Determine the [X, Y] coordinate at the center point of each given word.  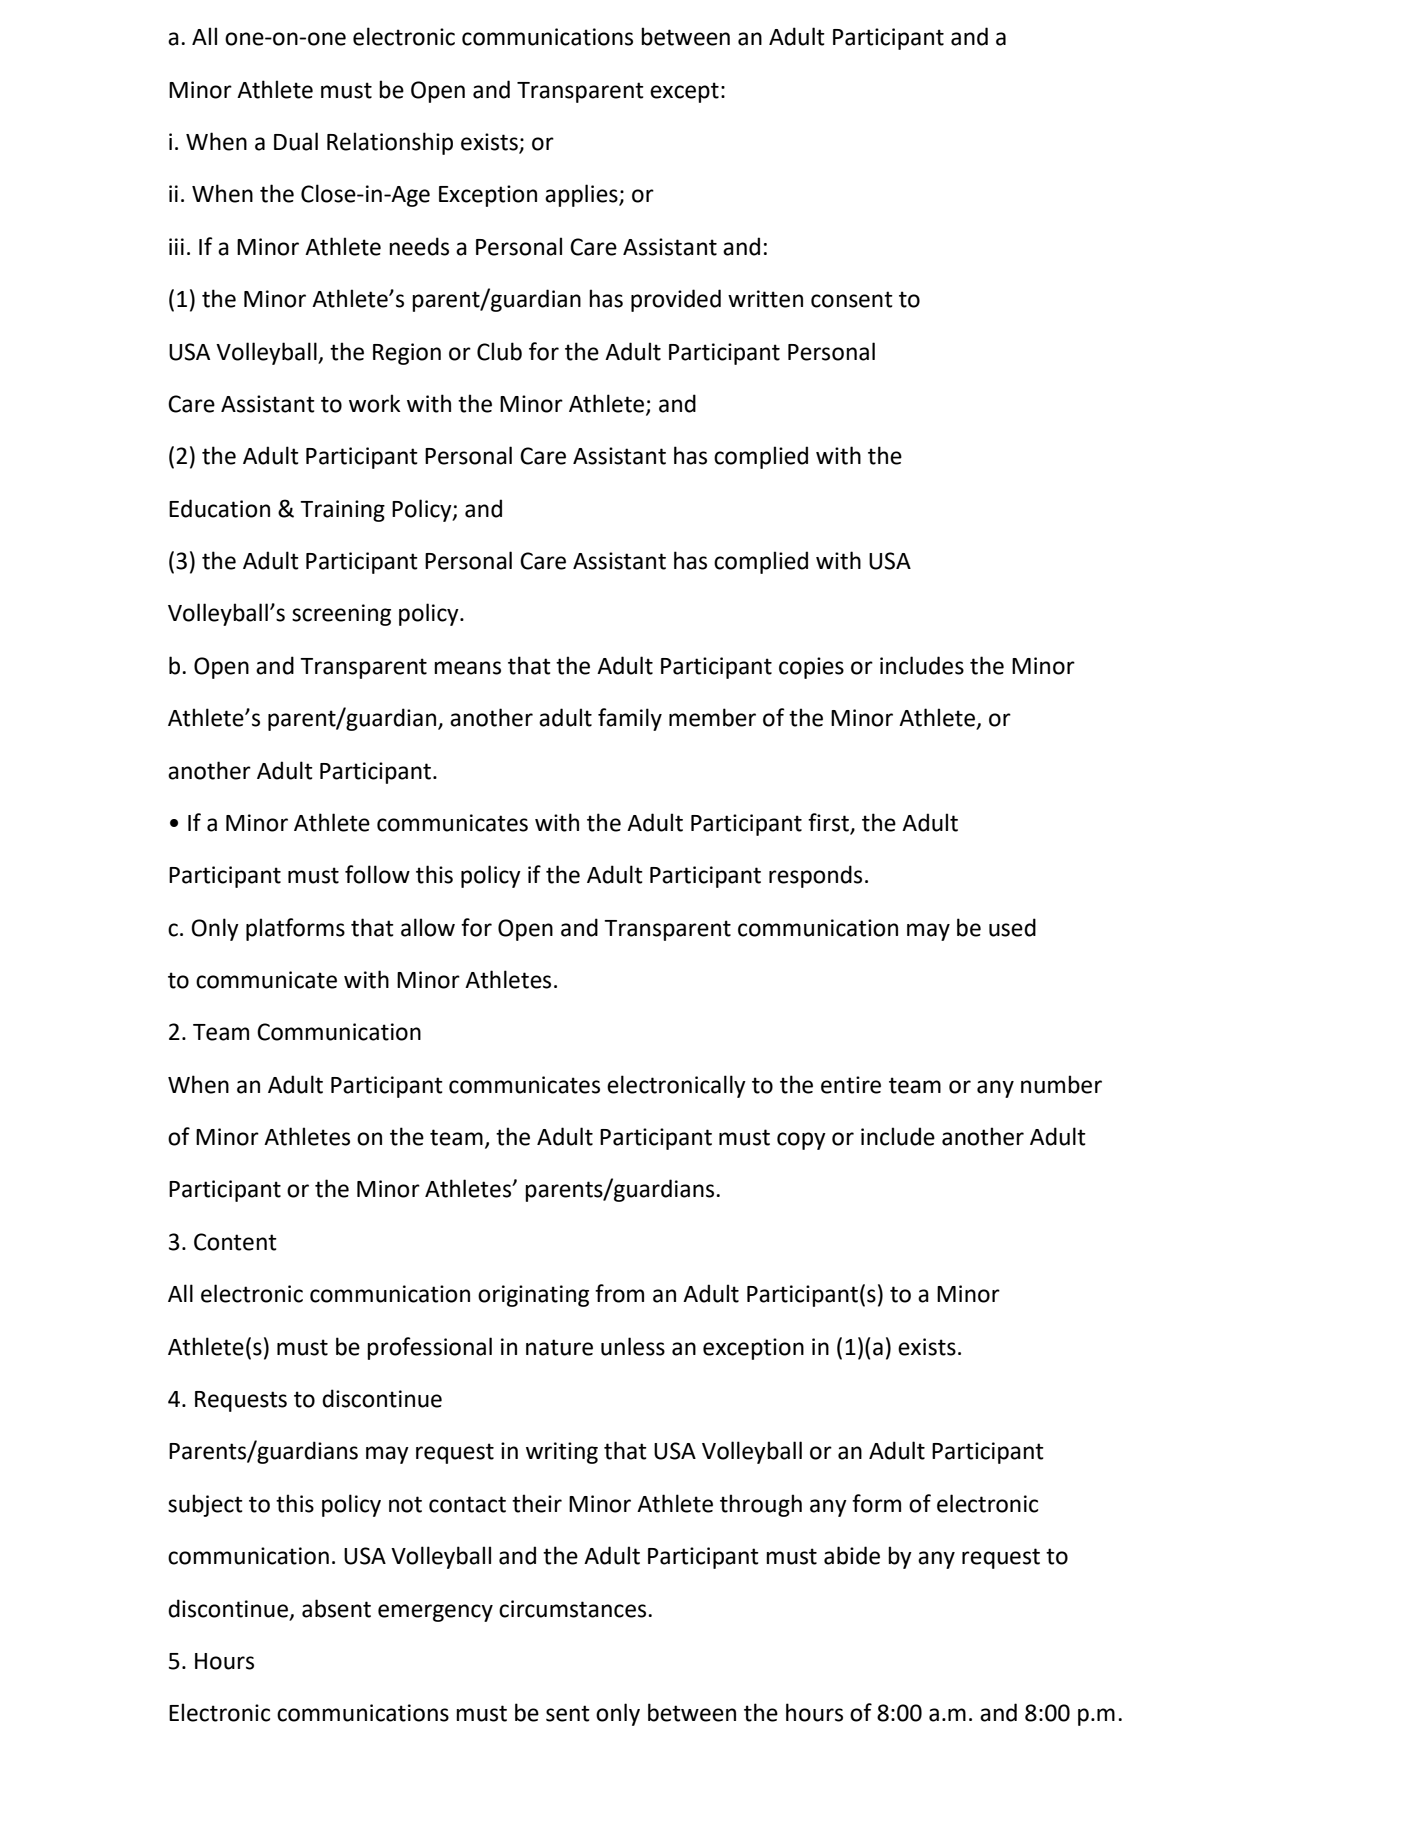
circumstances [574, 1609]
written [765, 299]
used [1012, 927]
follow [377, 874]
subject [205, 1505]
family [630, 719]
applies [582, 195]
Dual [296, 141]
